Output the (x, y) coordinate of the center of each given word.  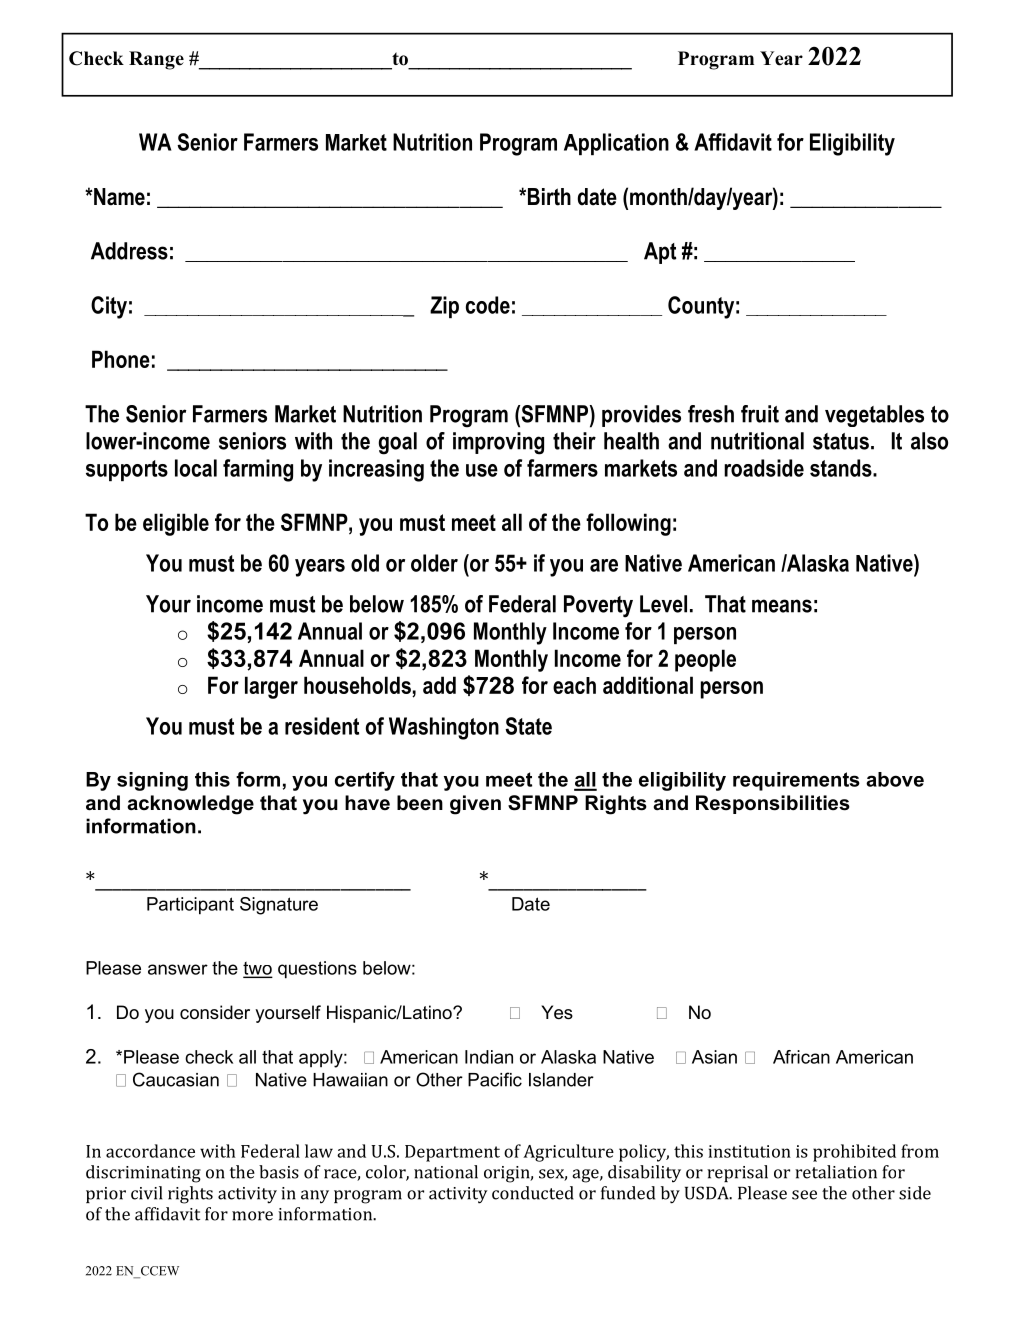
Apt (660, 253)
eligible (176, 524)
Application (616, 144)
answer (178, 969)
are (604, 565)
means (782, 606)
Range (156, 60)
